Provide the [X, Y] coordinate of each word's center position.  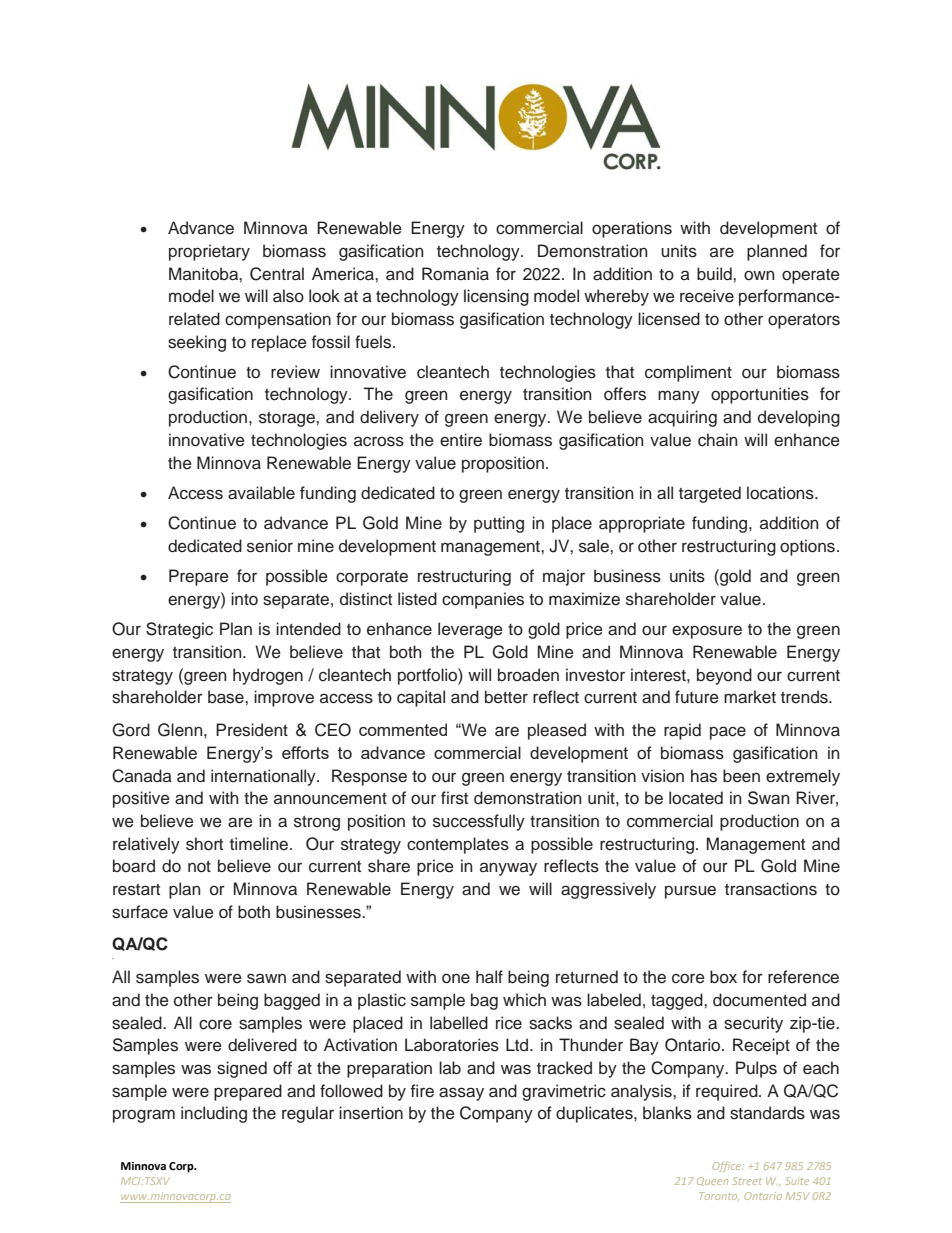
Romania [455, 274]
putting [499, 524]
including [214, 1114]
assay [461, 1094]
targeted [710, 494]
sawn [266, 978]
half [489, 977]
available [261, 493]
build [715, 274]
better [506, 697]
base [227, 697]
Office [728, 1167]
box [723, 977]
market [750, 697]
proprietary [209, 252]
